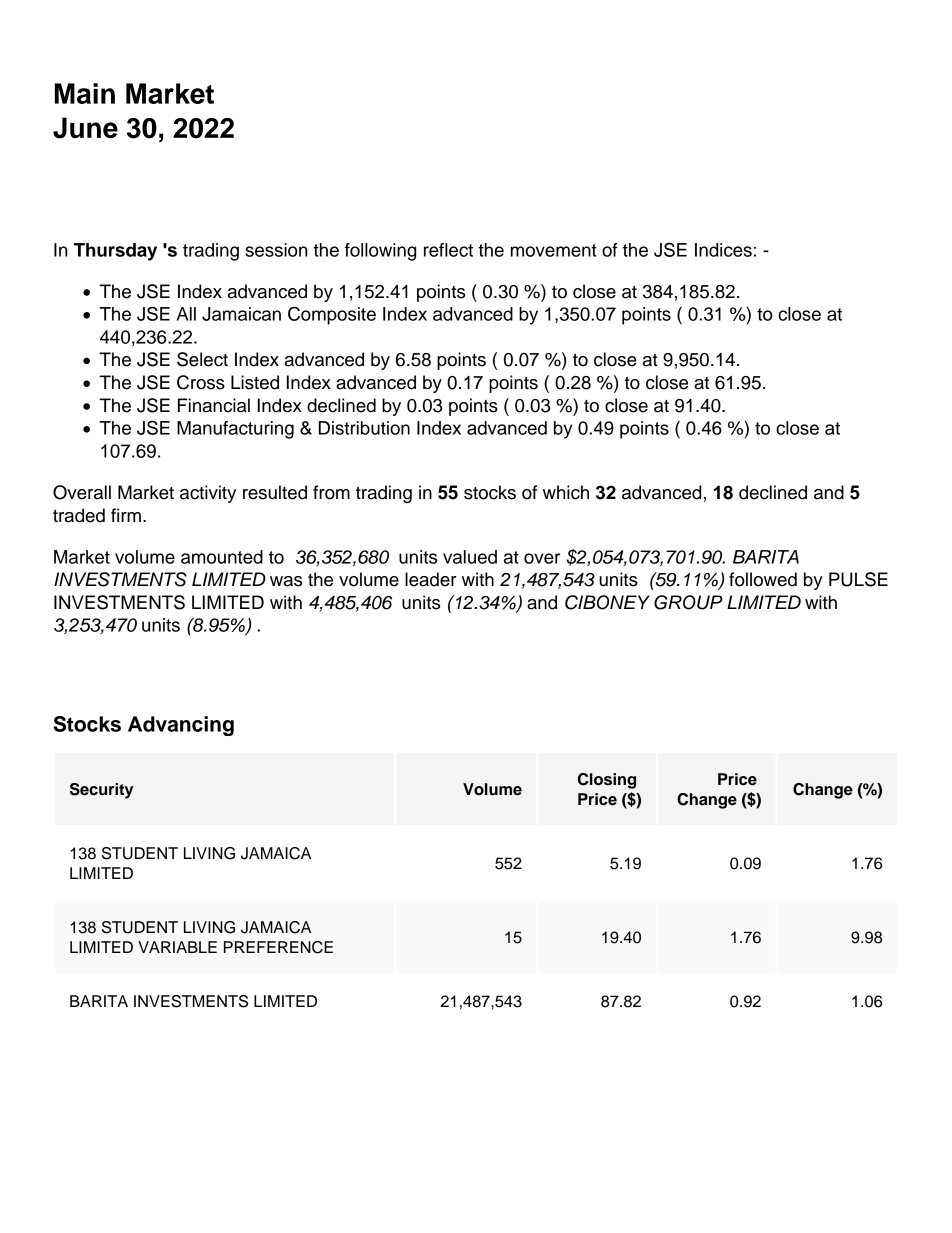  Describe the element at coordinates (201, 382) in the document. I see `Cross` at that location.
